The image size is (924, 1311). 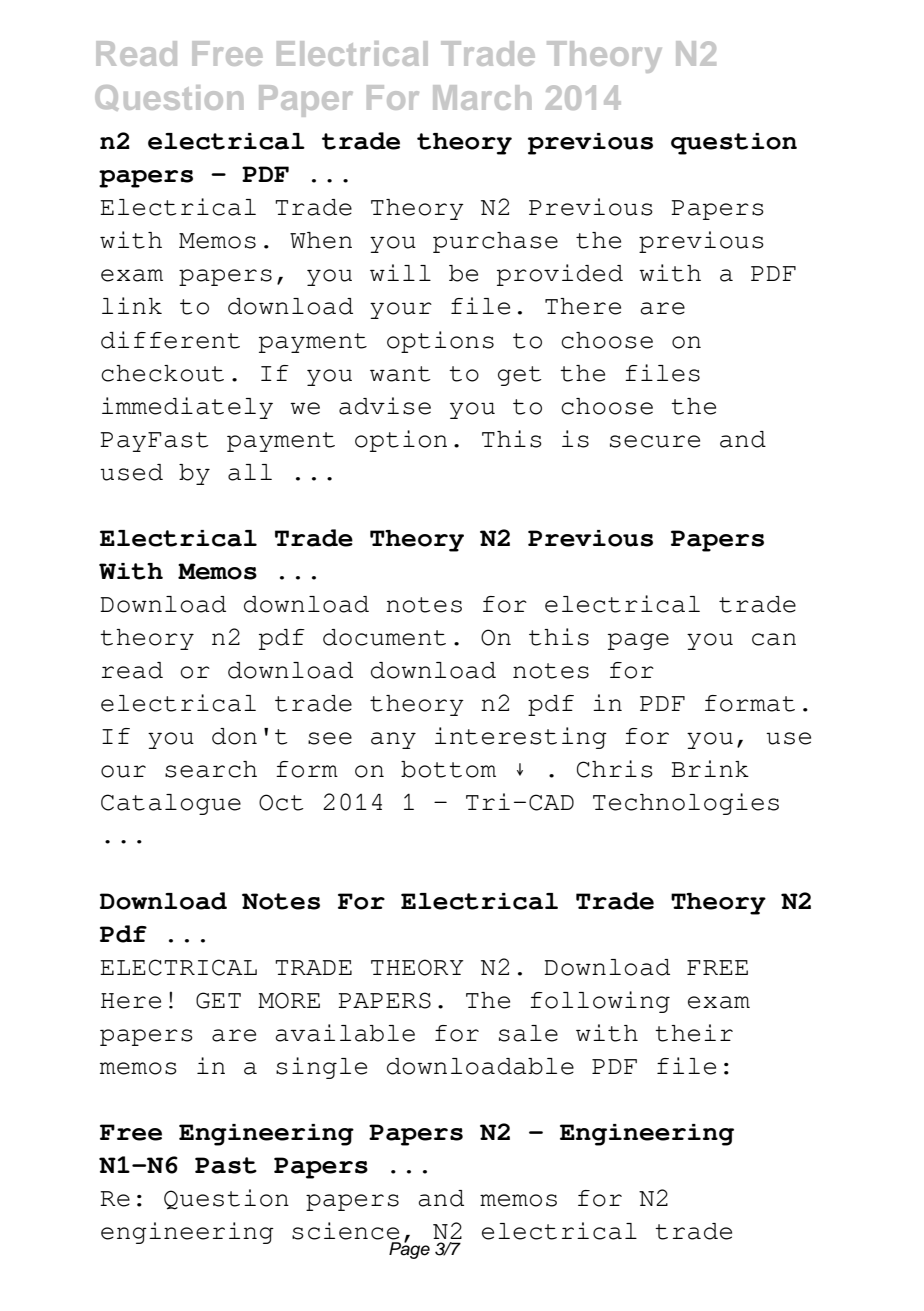 What do you see at coordinates (400, 374) in the page?
I see `want` at bounding box center [400, 374].
